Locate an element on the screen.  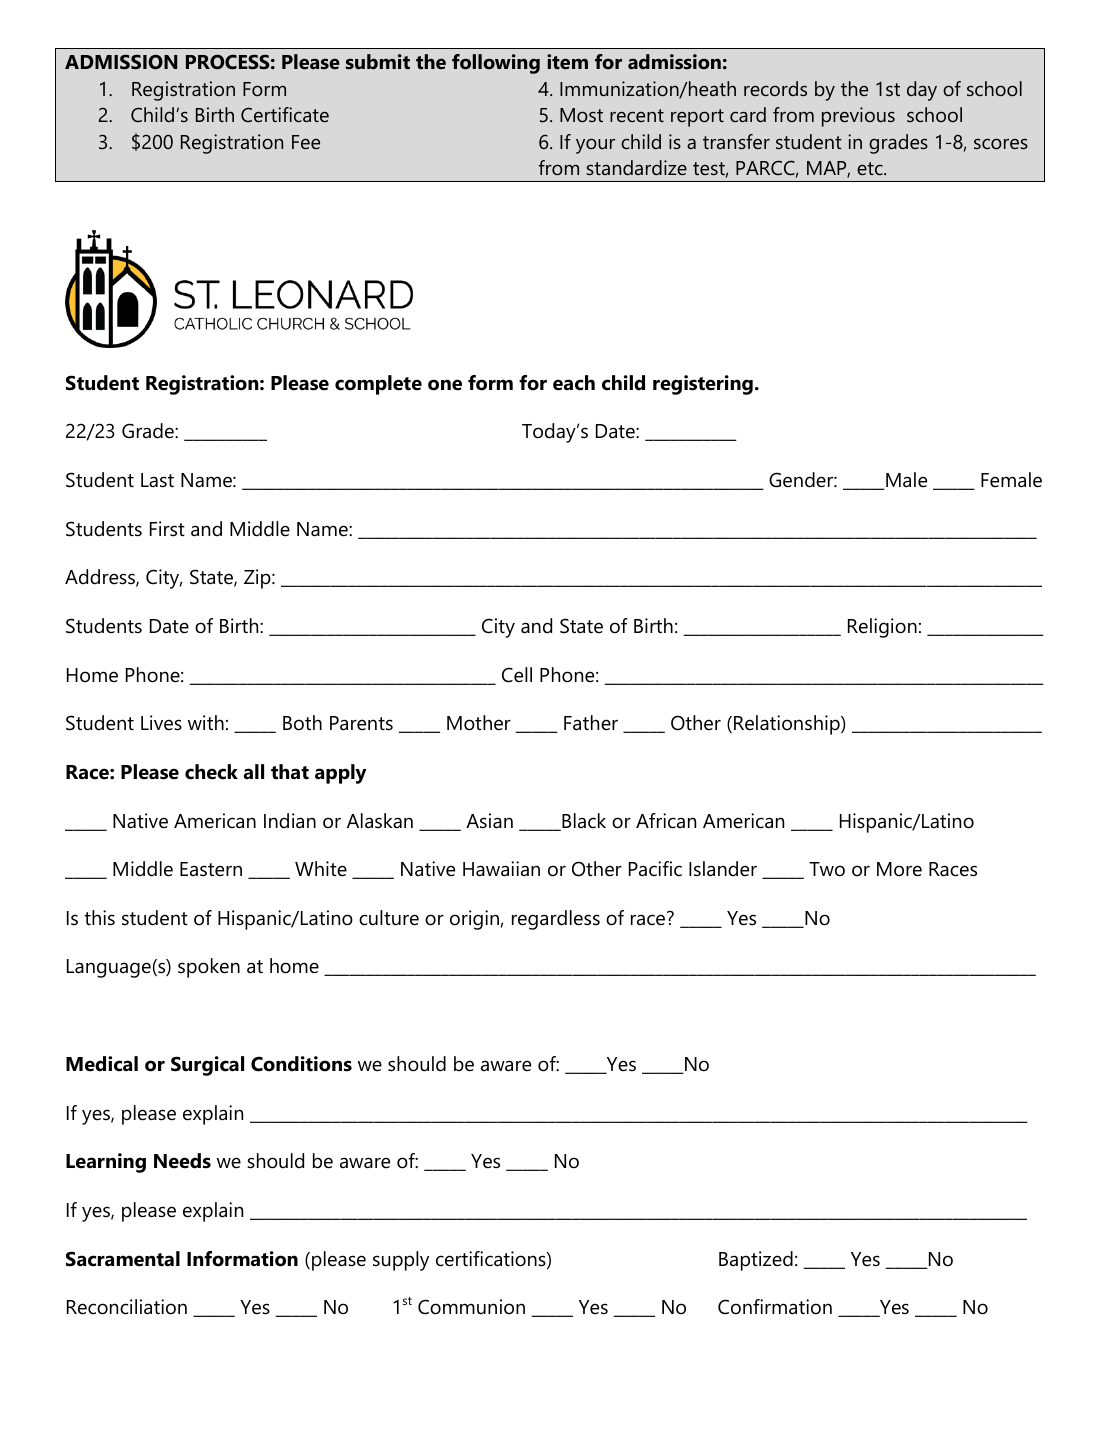
Certificate is located at coordinates (285, 114).
